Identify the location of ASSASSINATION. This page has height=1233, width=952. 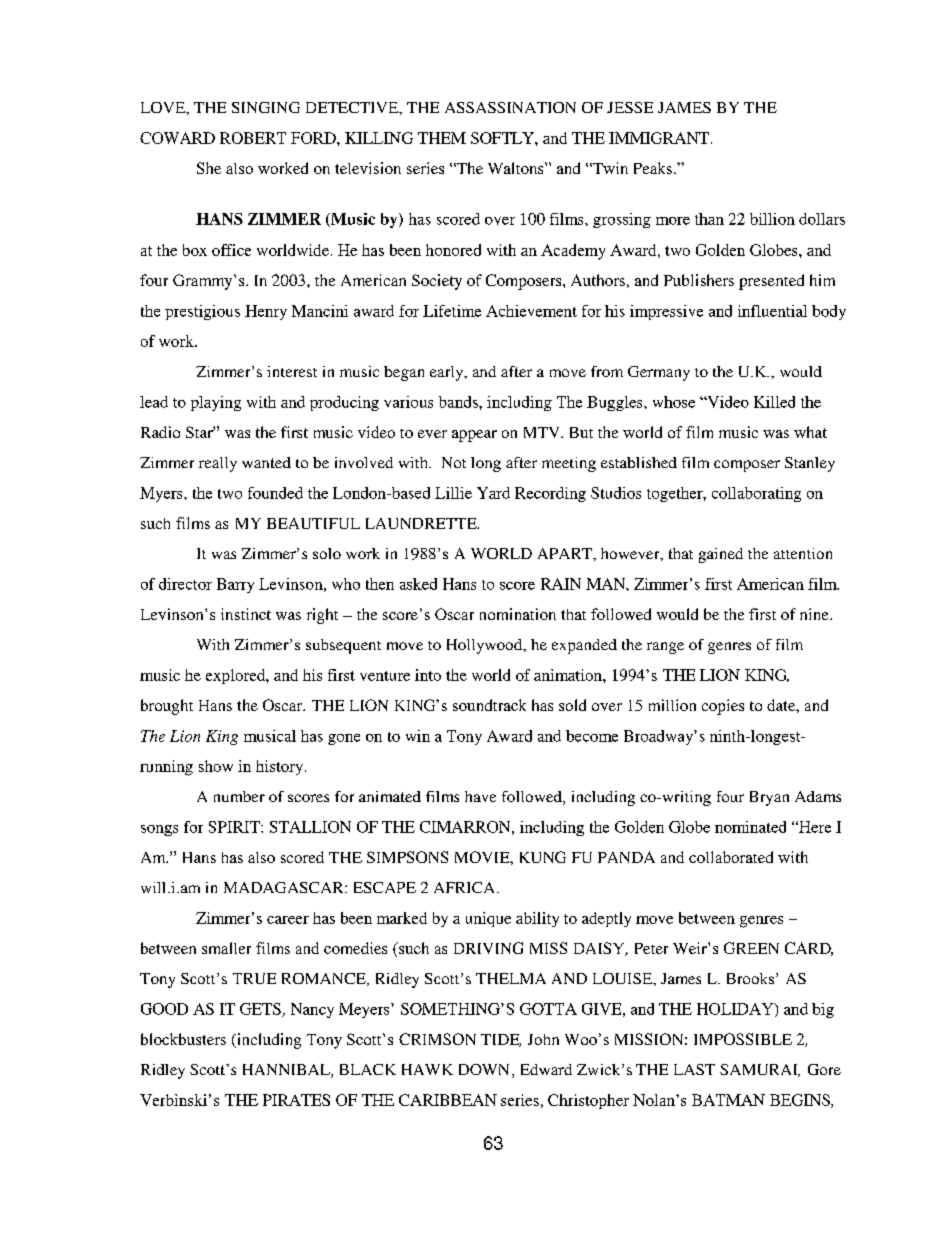
(510, 107).
